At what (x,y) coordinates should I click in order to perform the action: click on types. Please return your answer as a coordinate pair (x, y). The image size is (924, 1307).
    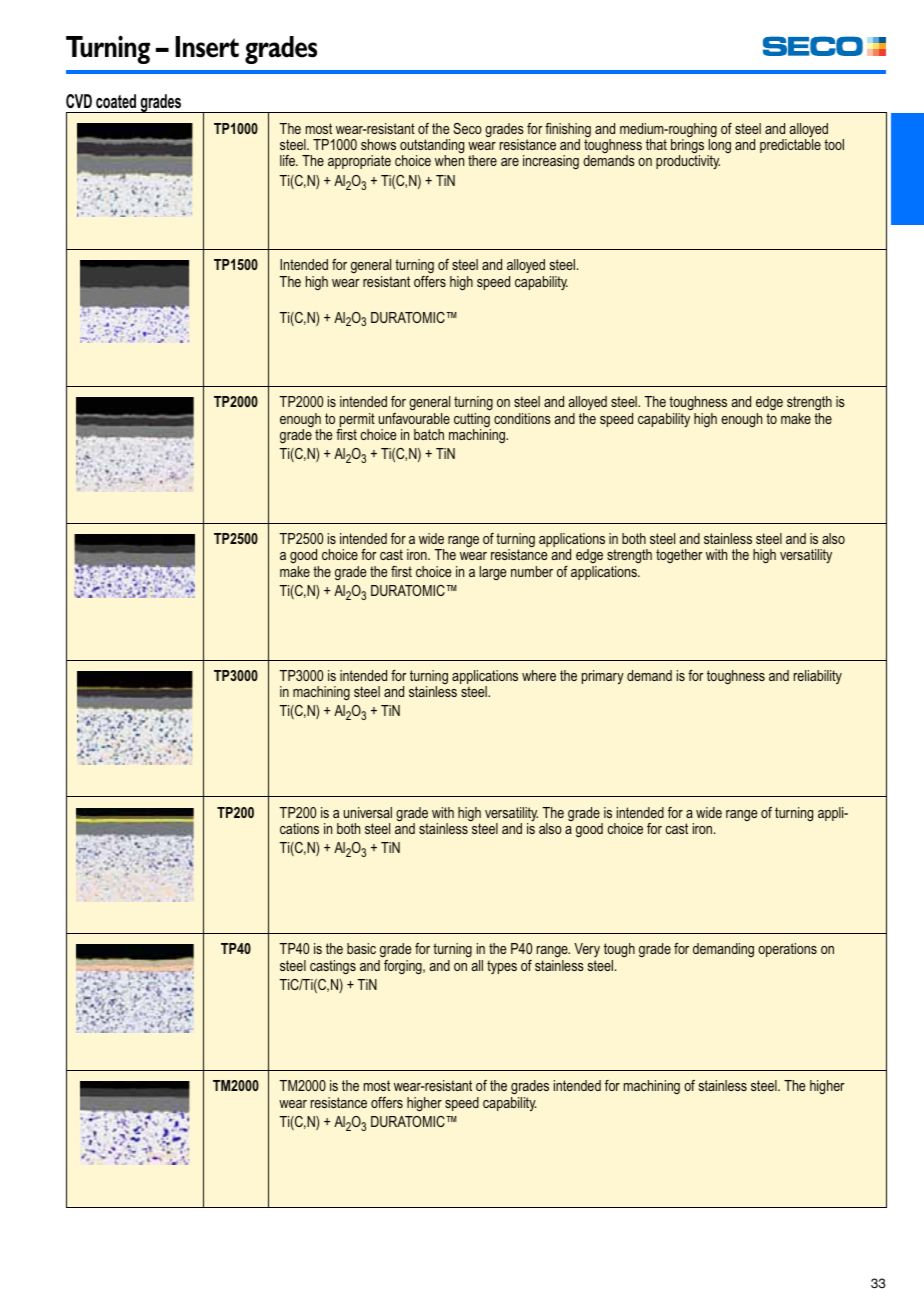
    Looking at the image, I should click on (502, 967).
